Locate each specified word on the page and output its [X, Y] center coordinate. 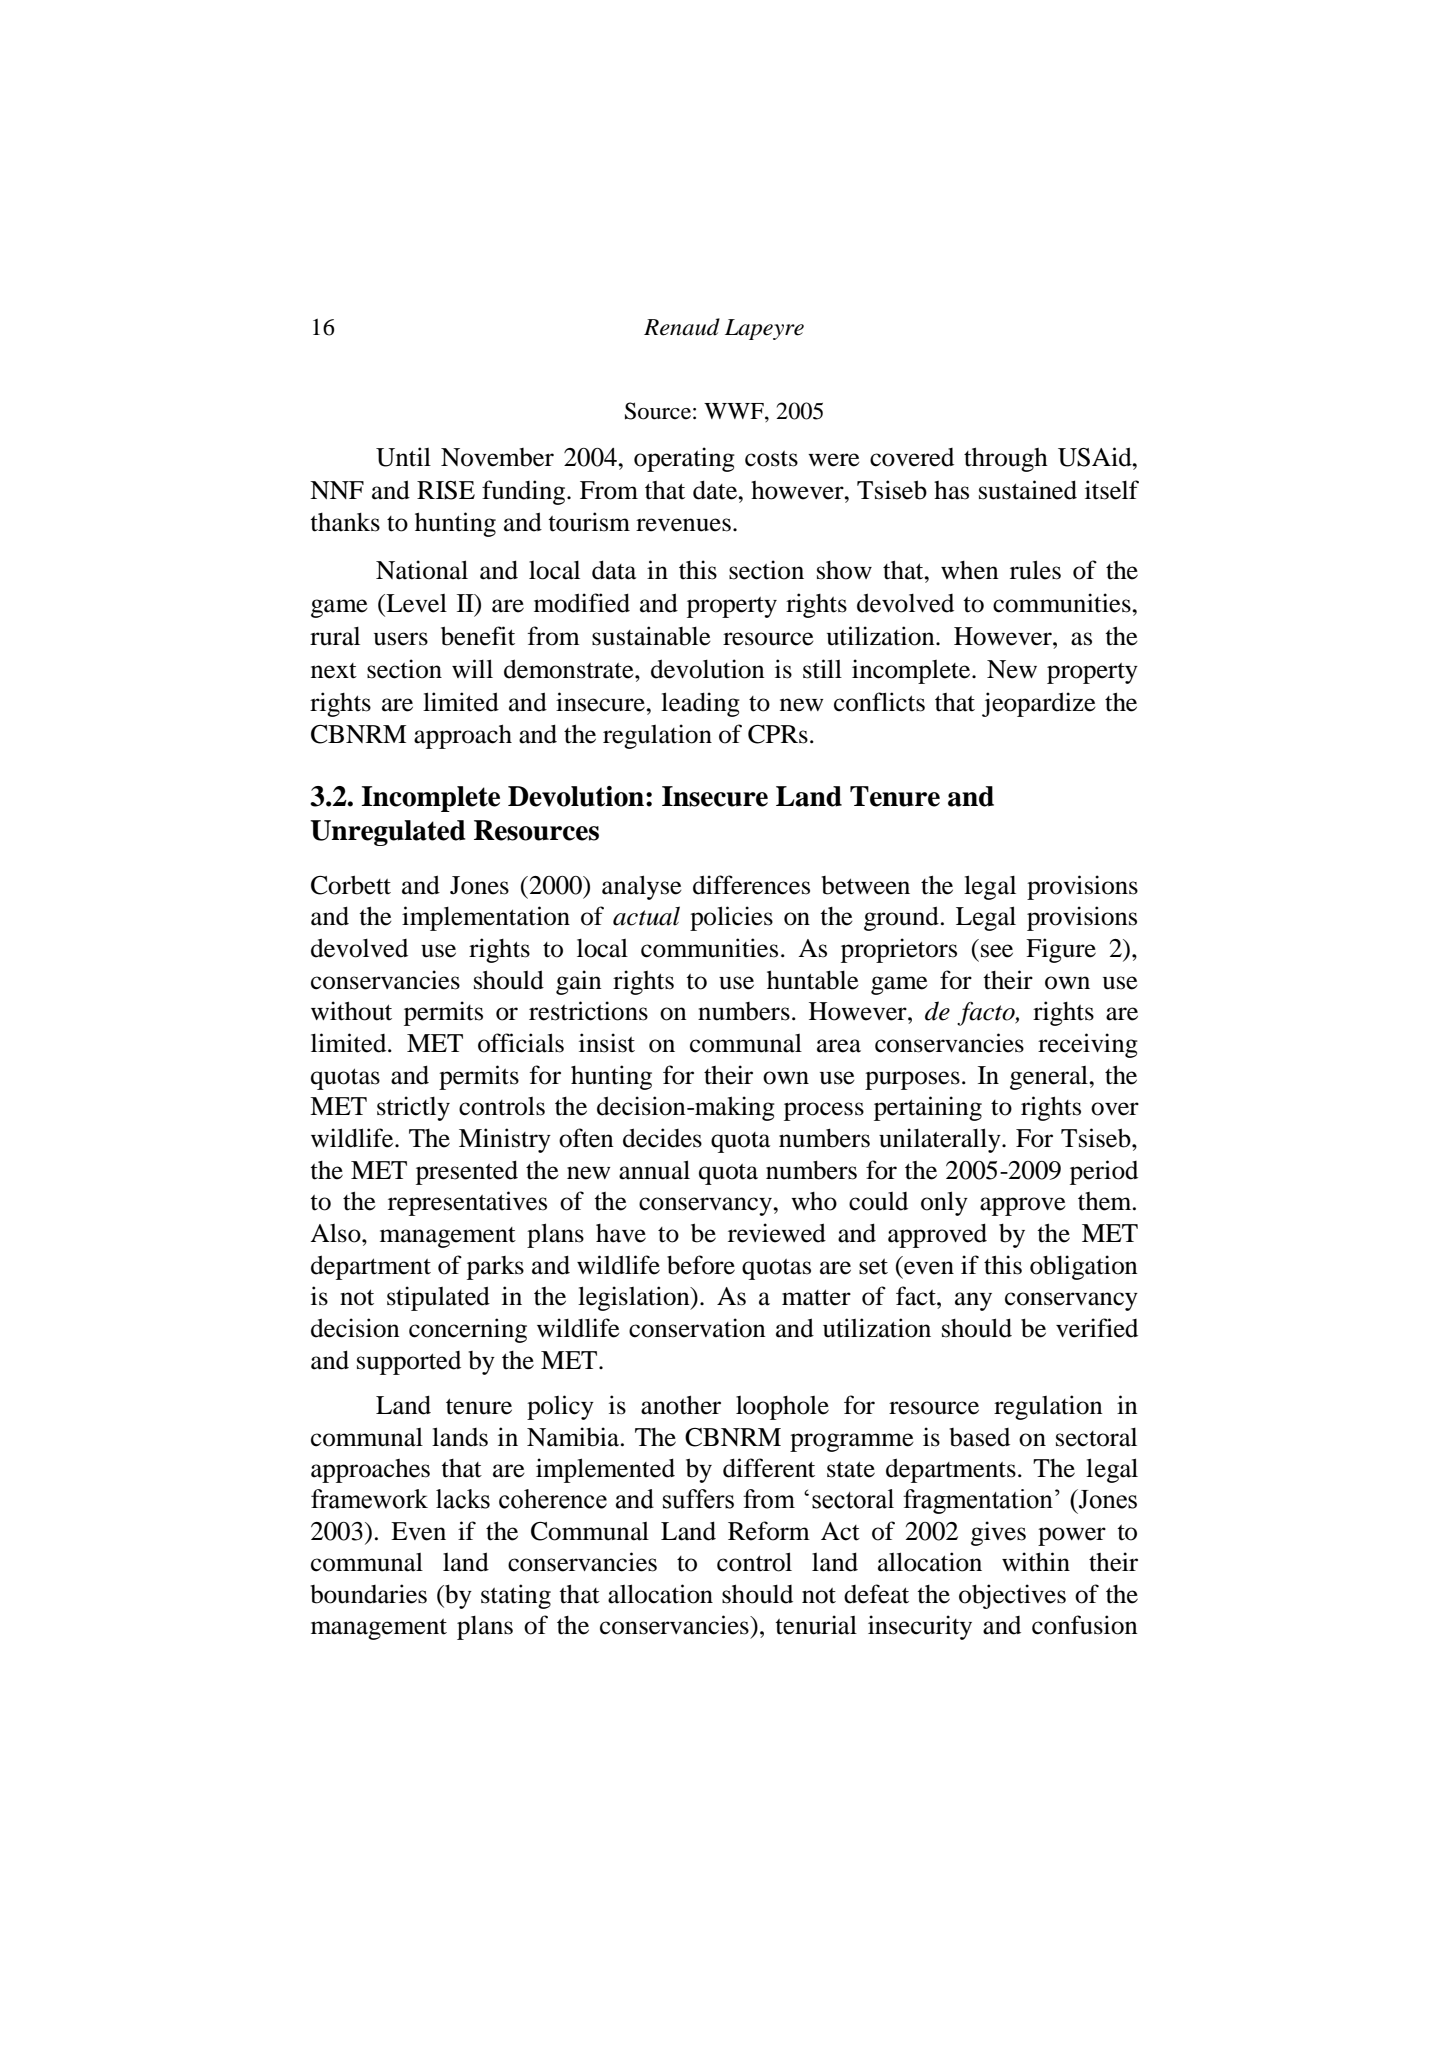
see [997, 951]
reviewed [777, 1233]
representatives [467, 1203]
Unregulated [388, 833]
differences [751, 885]
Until [403, 457]
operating [684, 459]
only [944, 1203]
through [1006, 459]
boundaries [369, 1594]
